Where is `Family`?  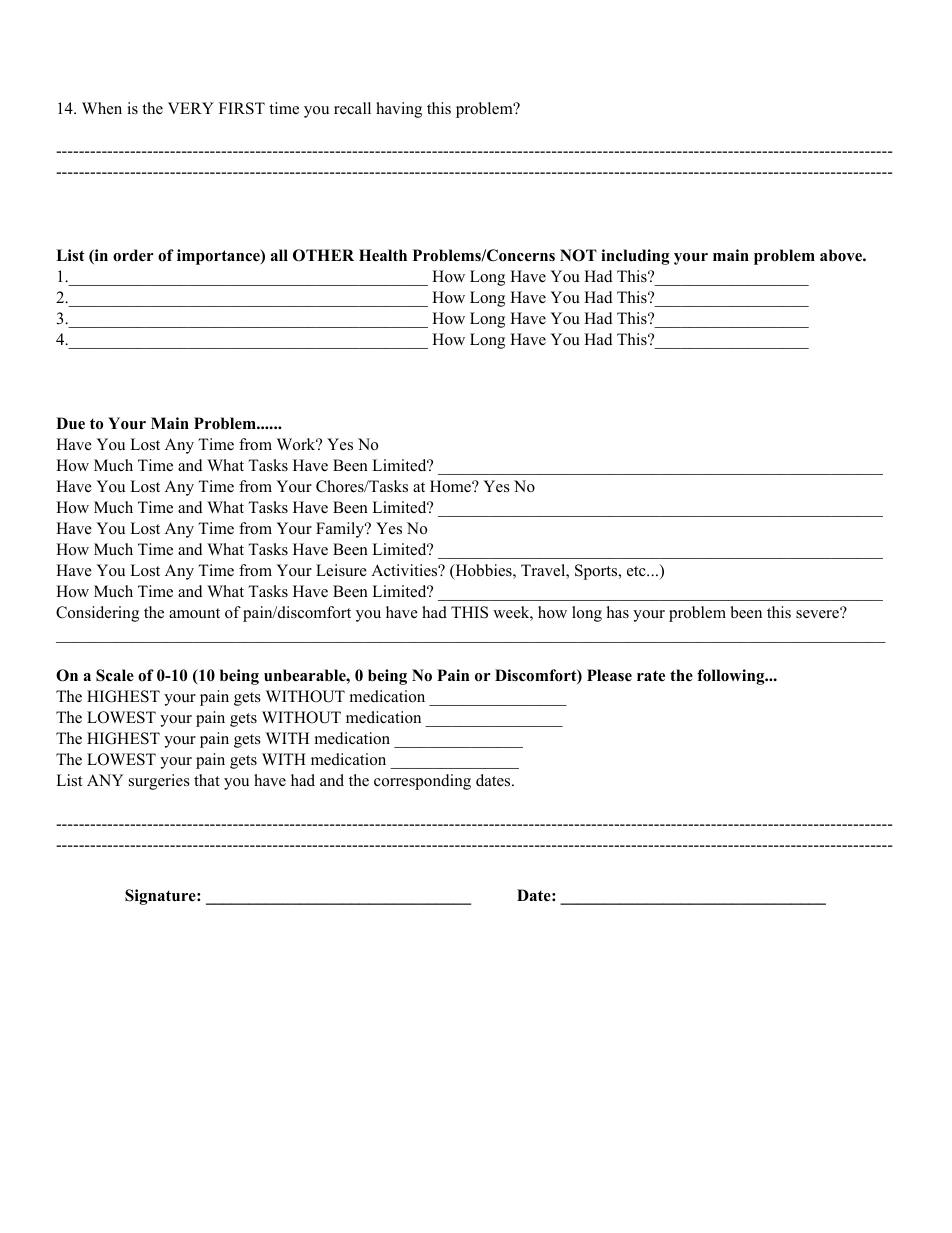
Family is located at coordinates (341, 530).
